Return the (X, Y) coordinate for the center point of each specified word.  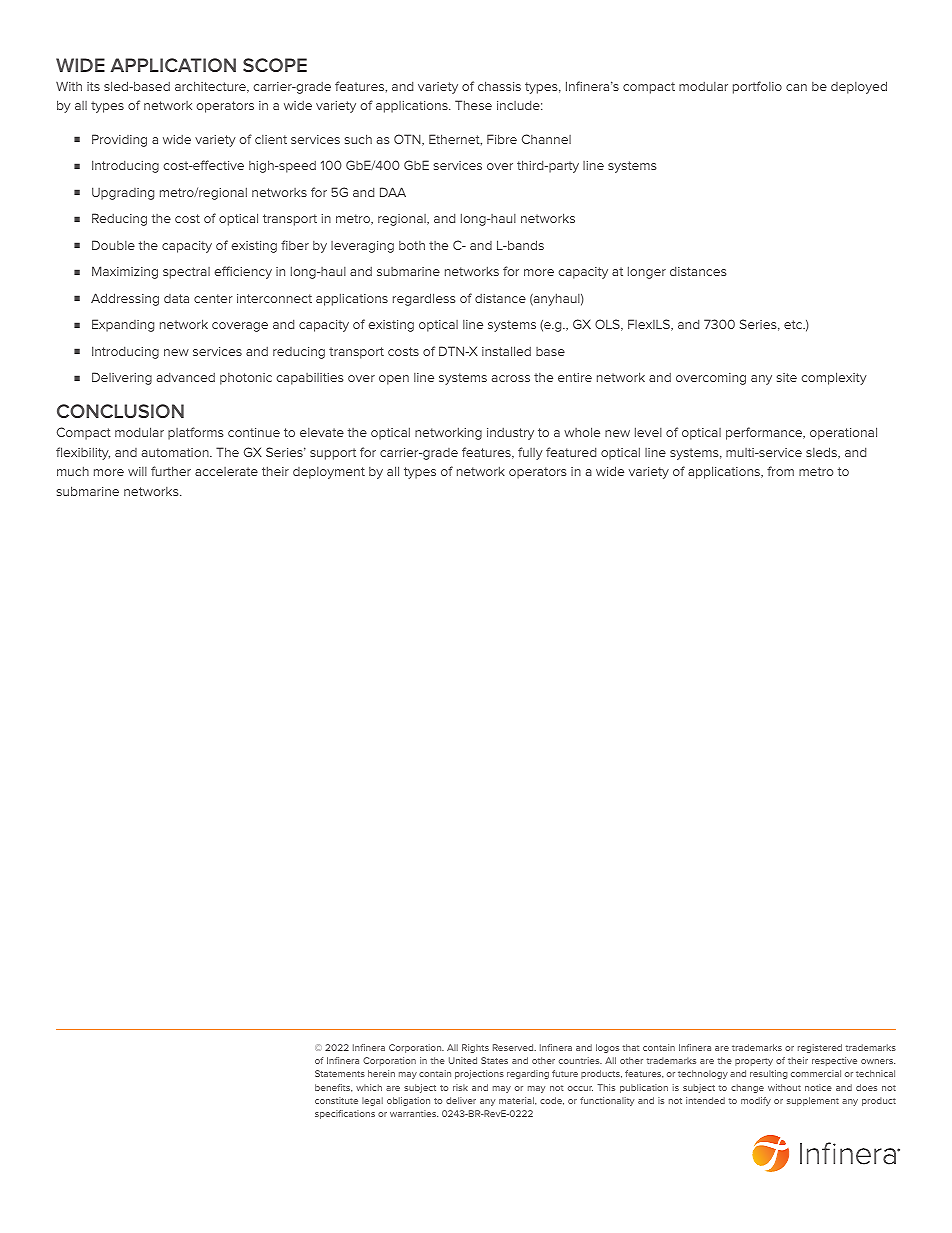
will (137, 471)
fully (530, 453)
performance (765, 433)
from (780, 471)
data (176, 298)
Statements (340, 1073)
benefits (333, 1088)
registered (820, 1048)
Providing (119, 140)
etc (794, 324)
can (796, 87)
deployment (329, 473)
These (473, 105)
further (171, 471)
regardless (424, 299)
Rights (475, 1048)
